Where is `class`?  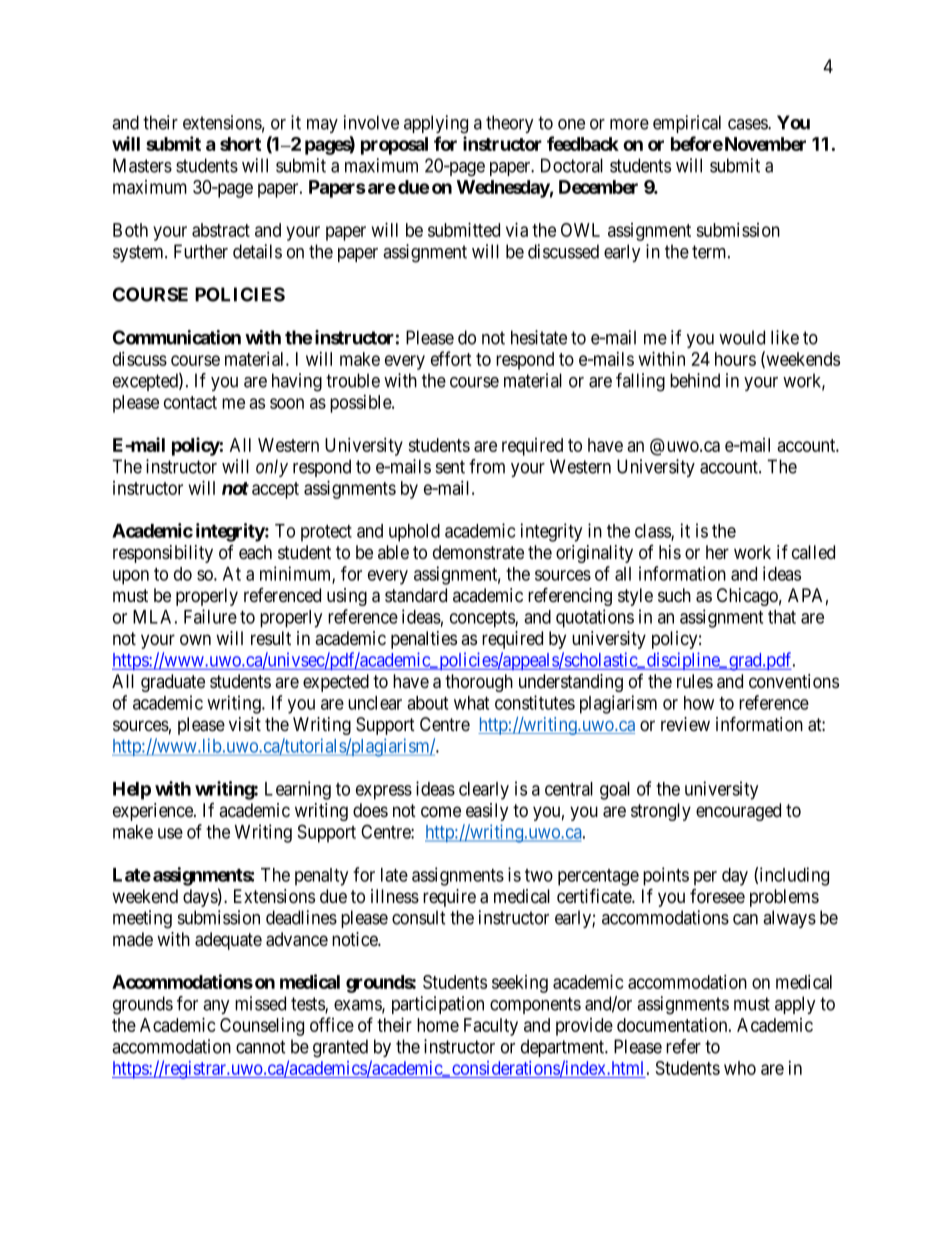
class is located at coordinates (653, 532).
